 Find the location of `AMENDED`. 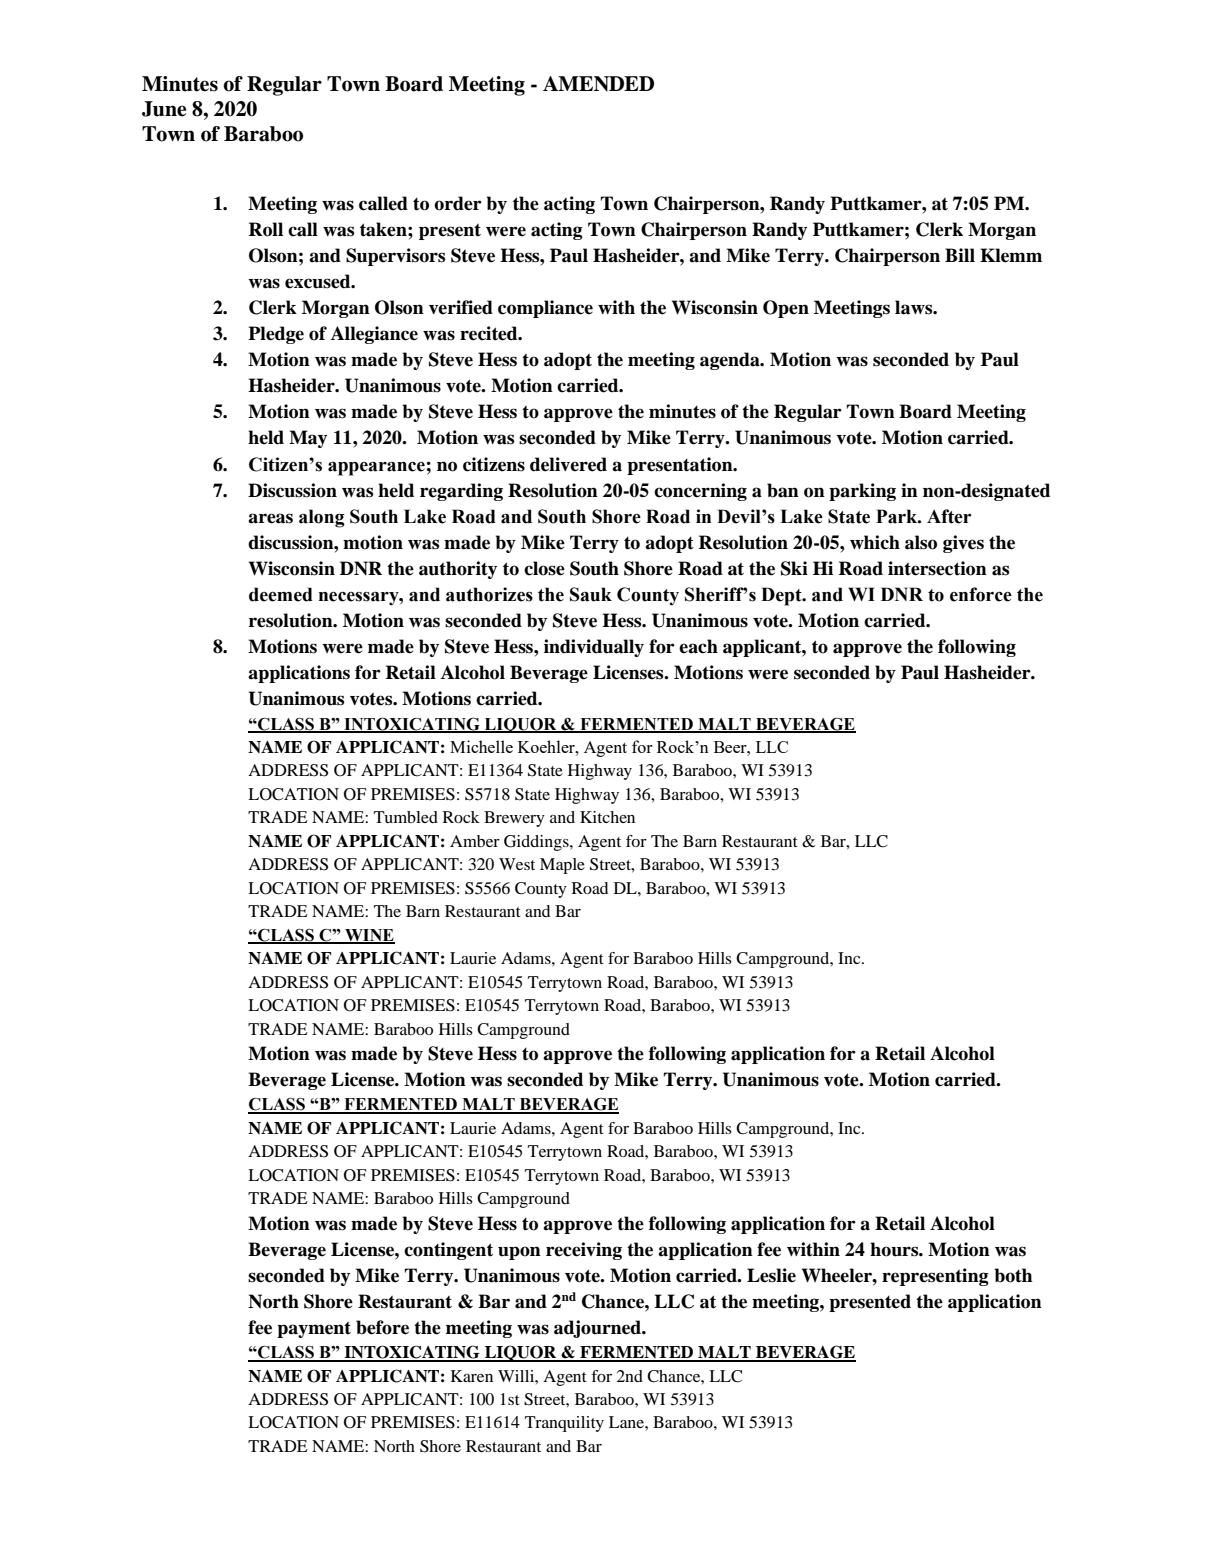

AMENDED is located at coordinates (598, 84).
